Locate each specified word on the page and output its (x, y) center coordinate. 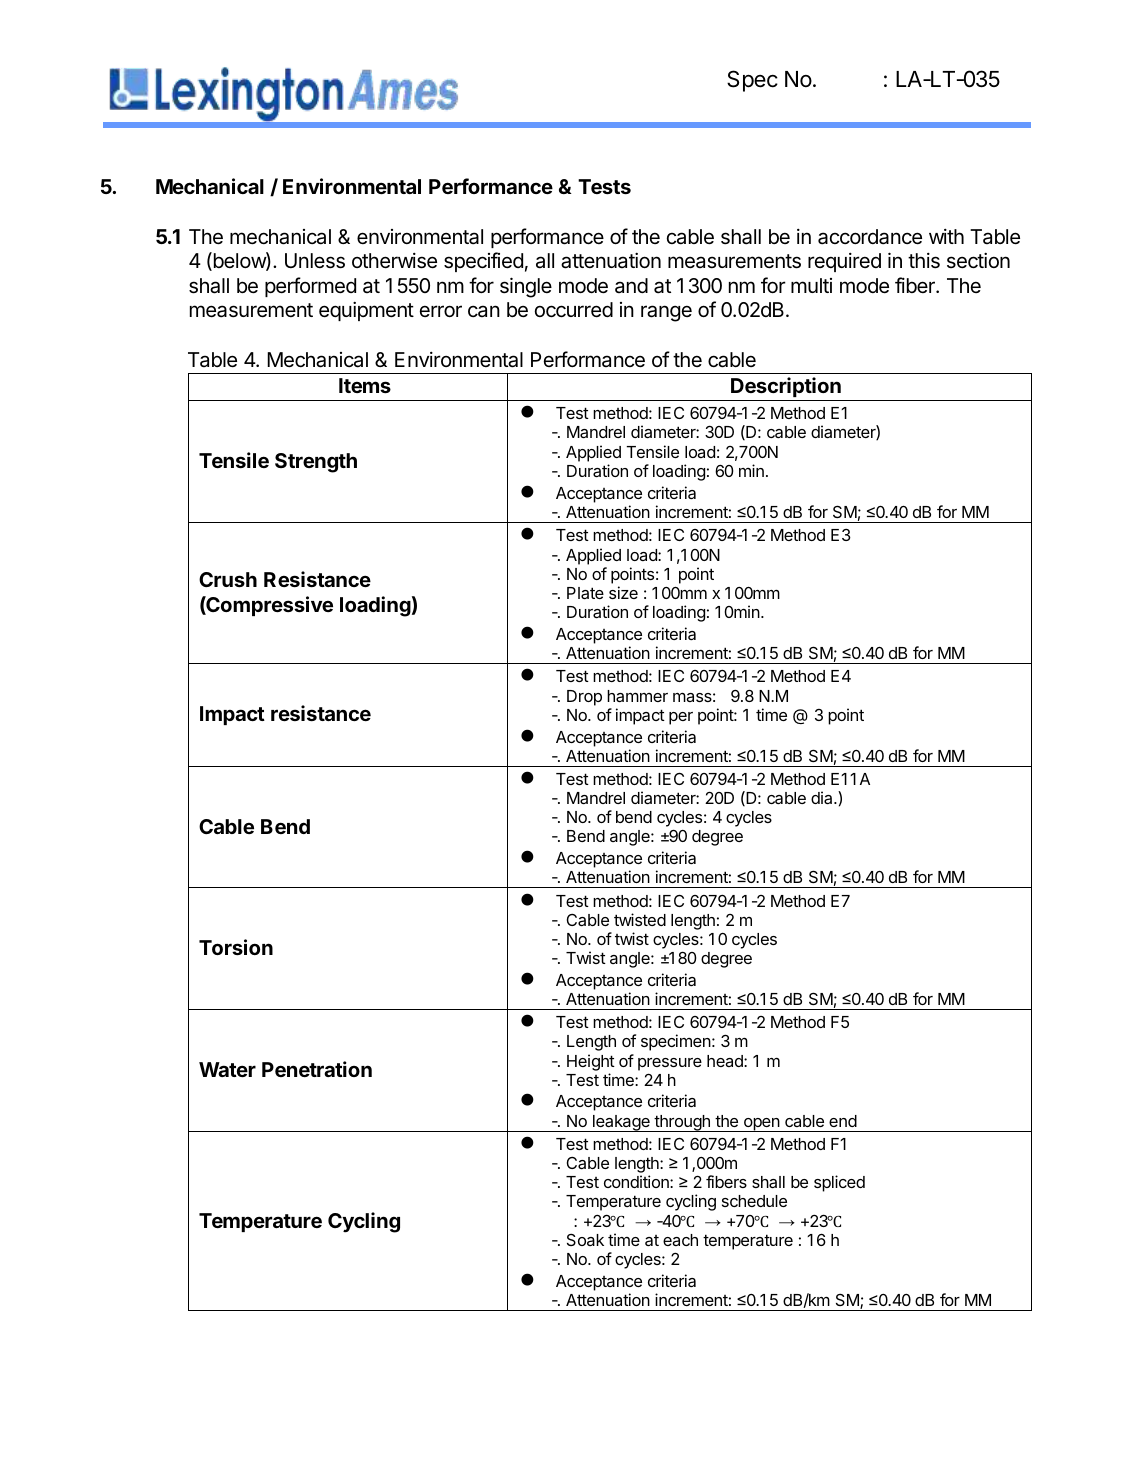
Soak (585, 1239)
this (924, 261)
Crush (228, 579)
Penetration (317, 1069)
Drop (584, 698)
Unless (315, 261)
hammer (637, 696)
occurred (574, 310)
